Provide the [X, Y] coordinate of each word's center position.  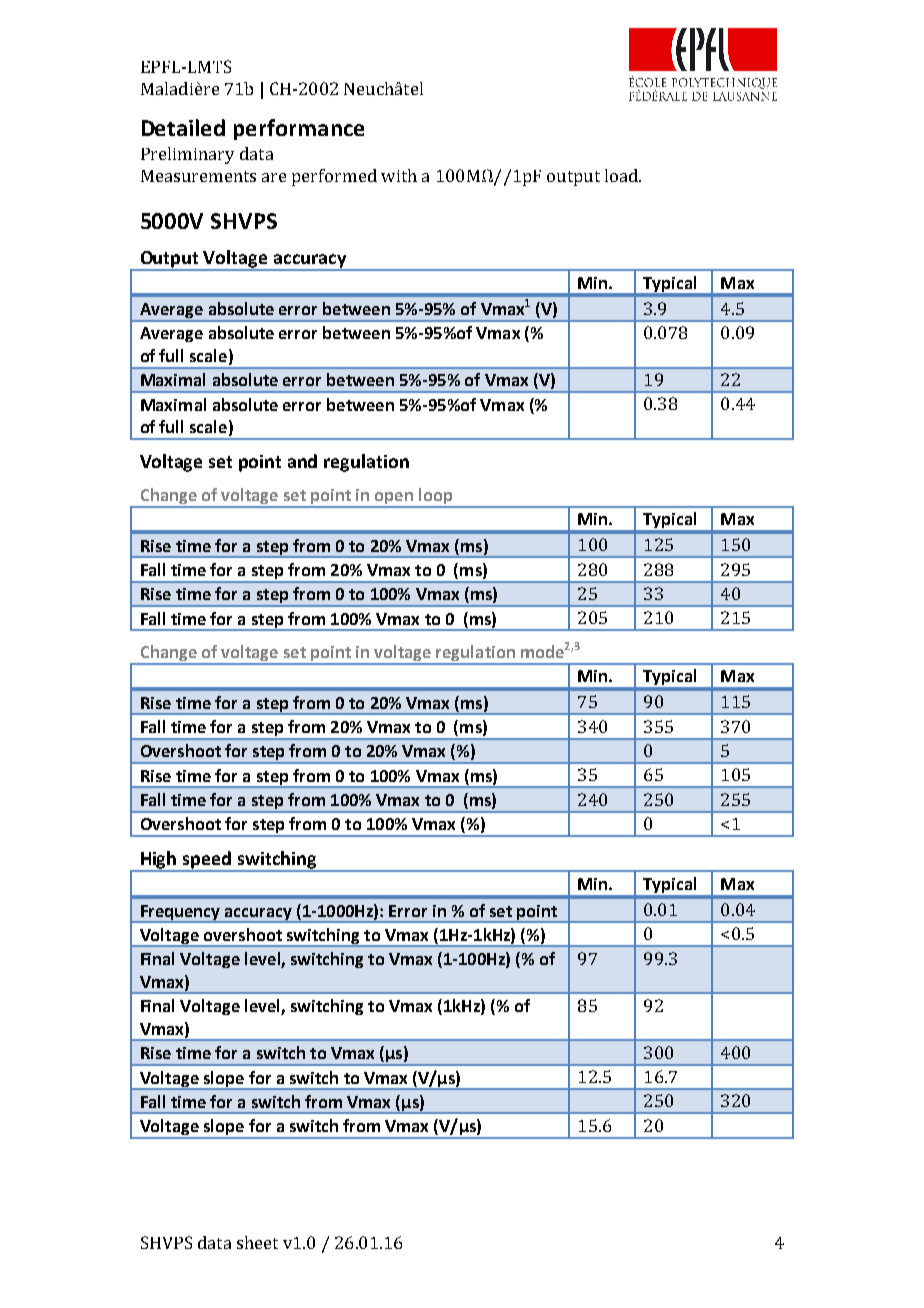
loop [435, 497]
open [394, 499]
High [159, 861]
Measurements [198, 176]
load [622, 175]
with [399, 175]
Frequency [181, 913]
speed [207, 861]
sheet [257, 1242]
